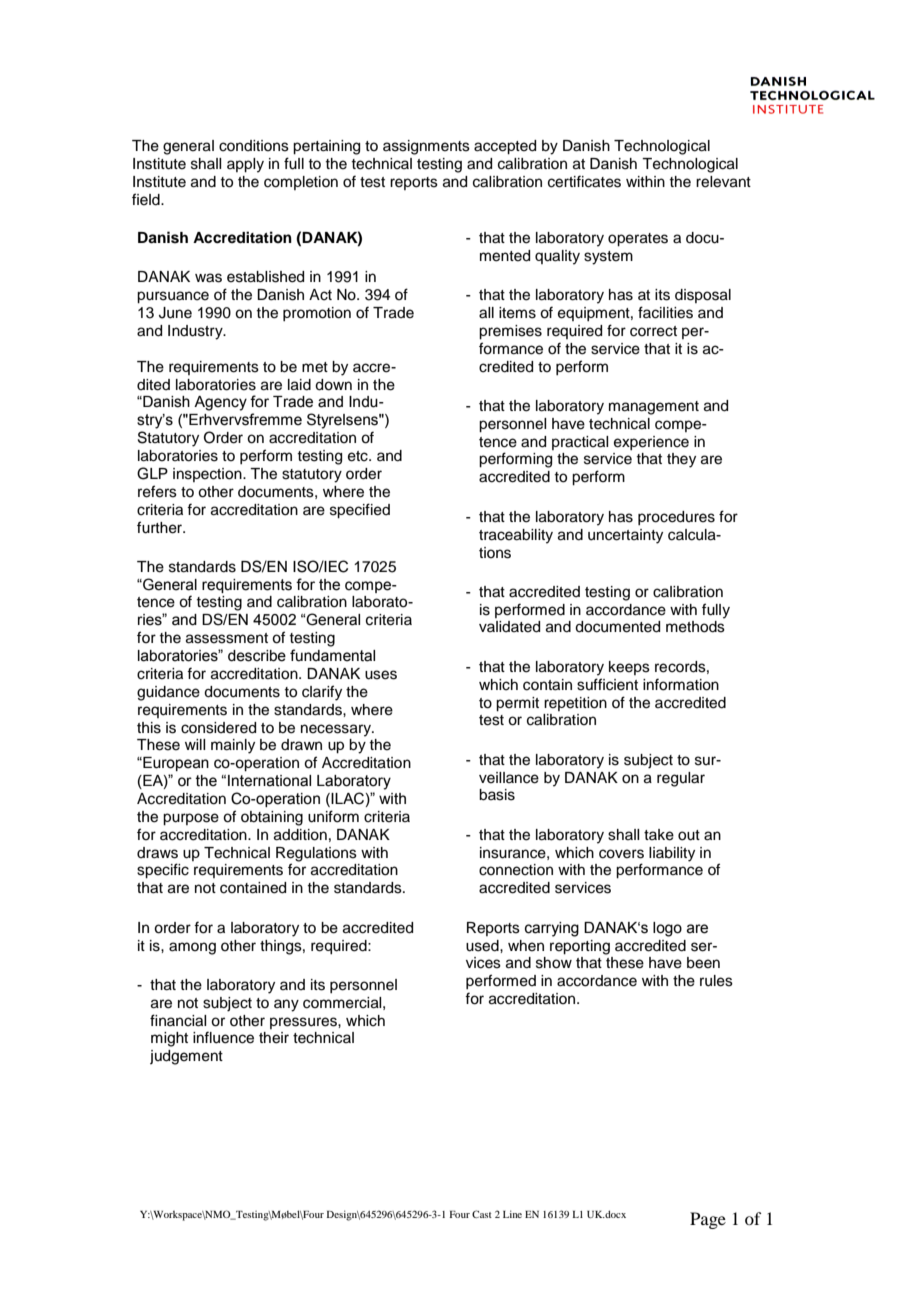  What do you see at coordinates (192, 948) in the document?
I see `among` at bounding box center [192, 948].
